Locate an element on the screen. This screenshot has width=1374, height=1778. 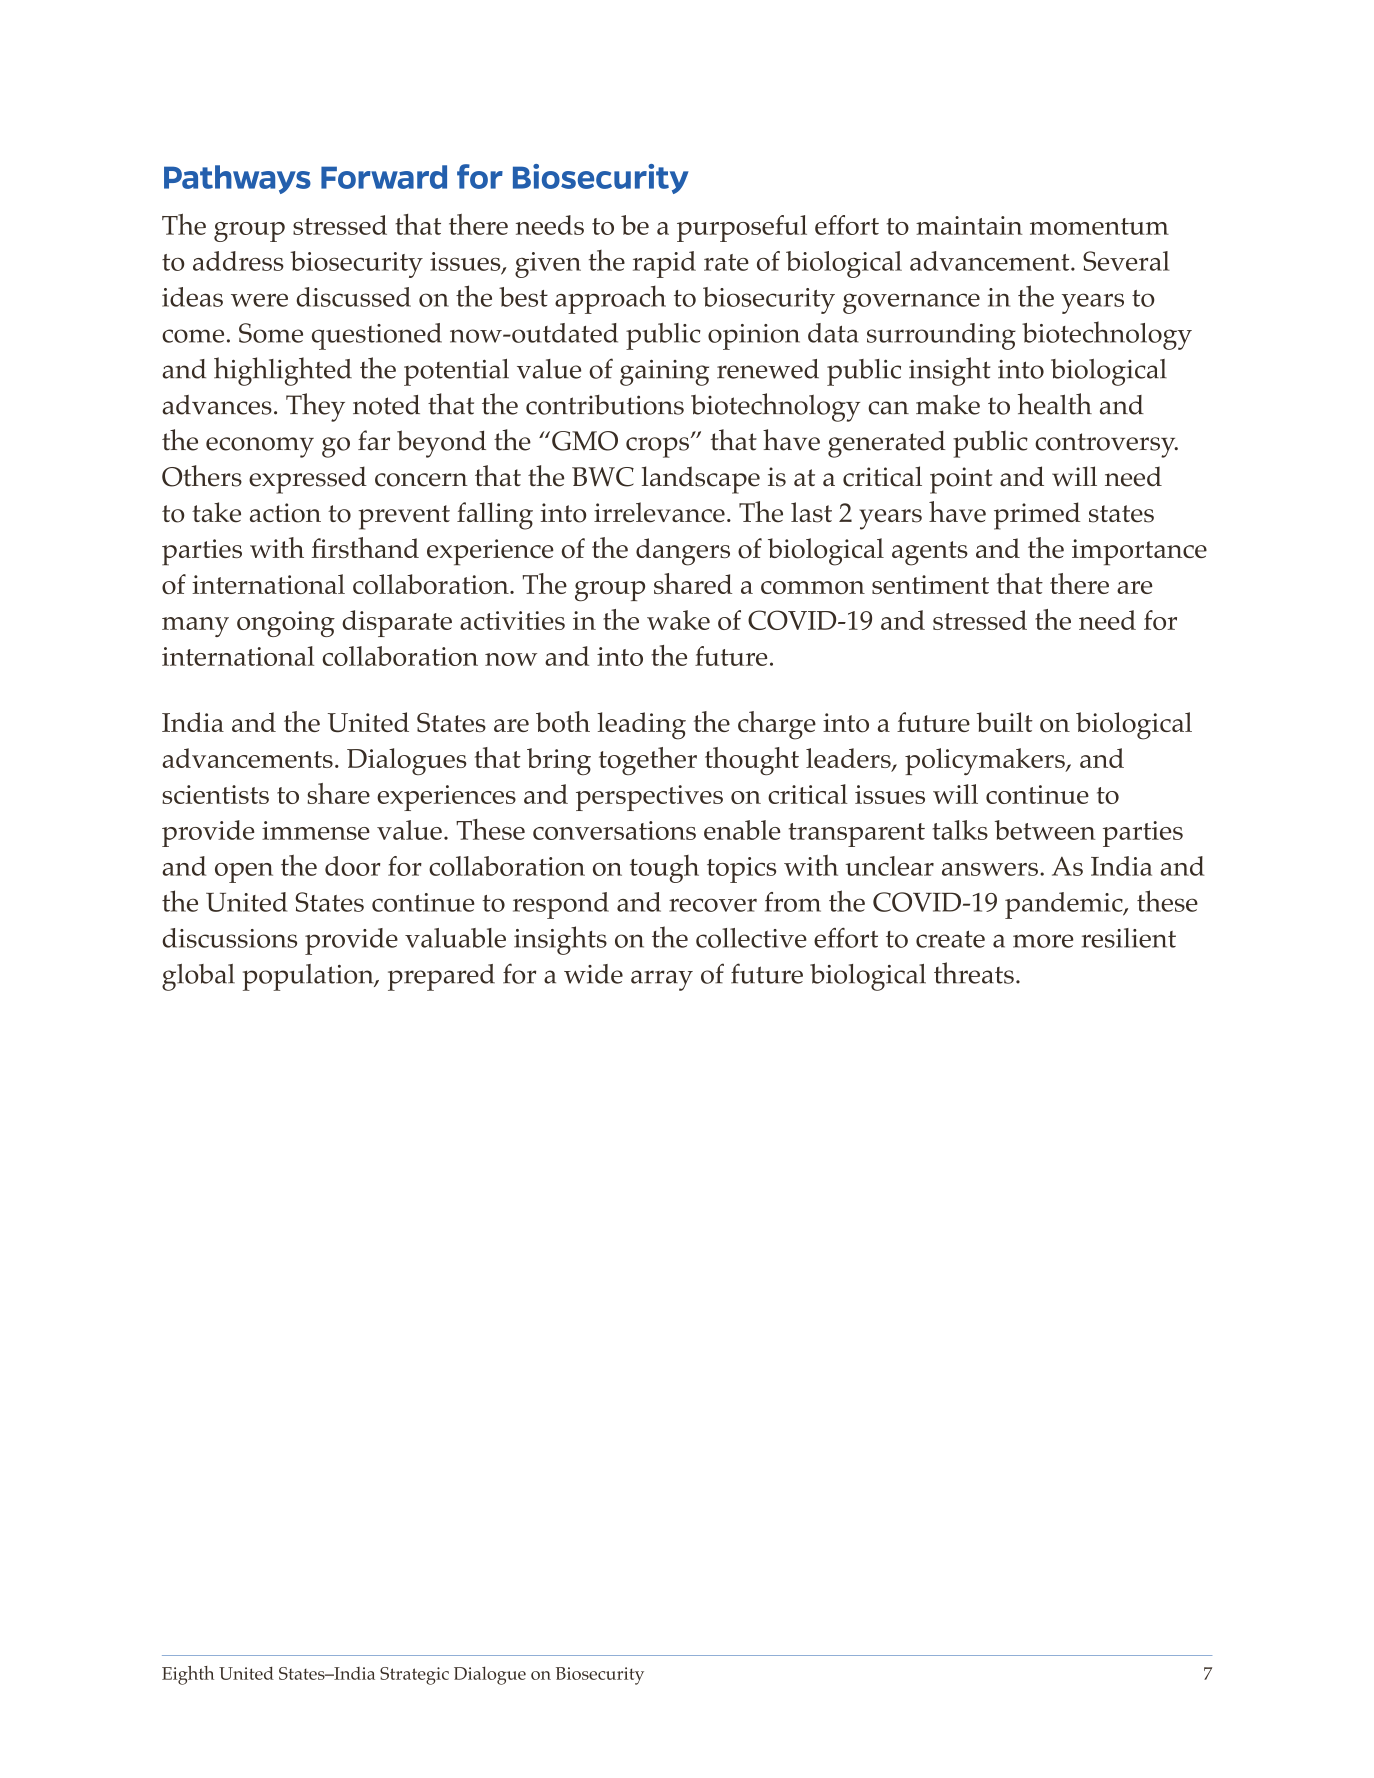
more is located at coordinates (1043, 941).
